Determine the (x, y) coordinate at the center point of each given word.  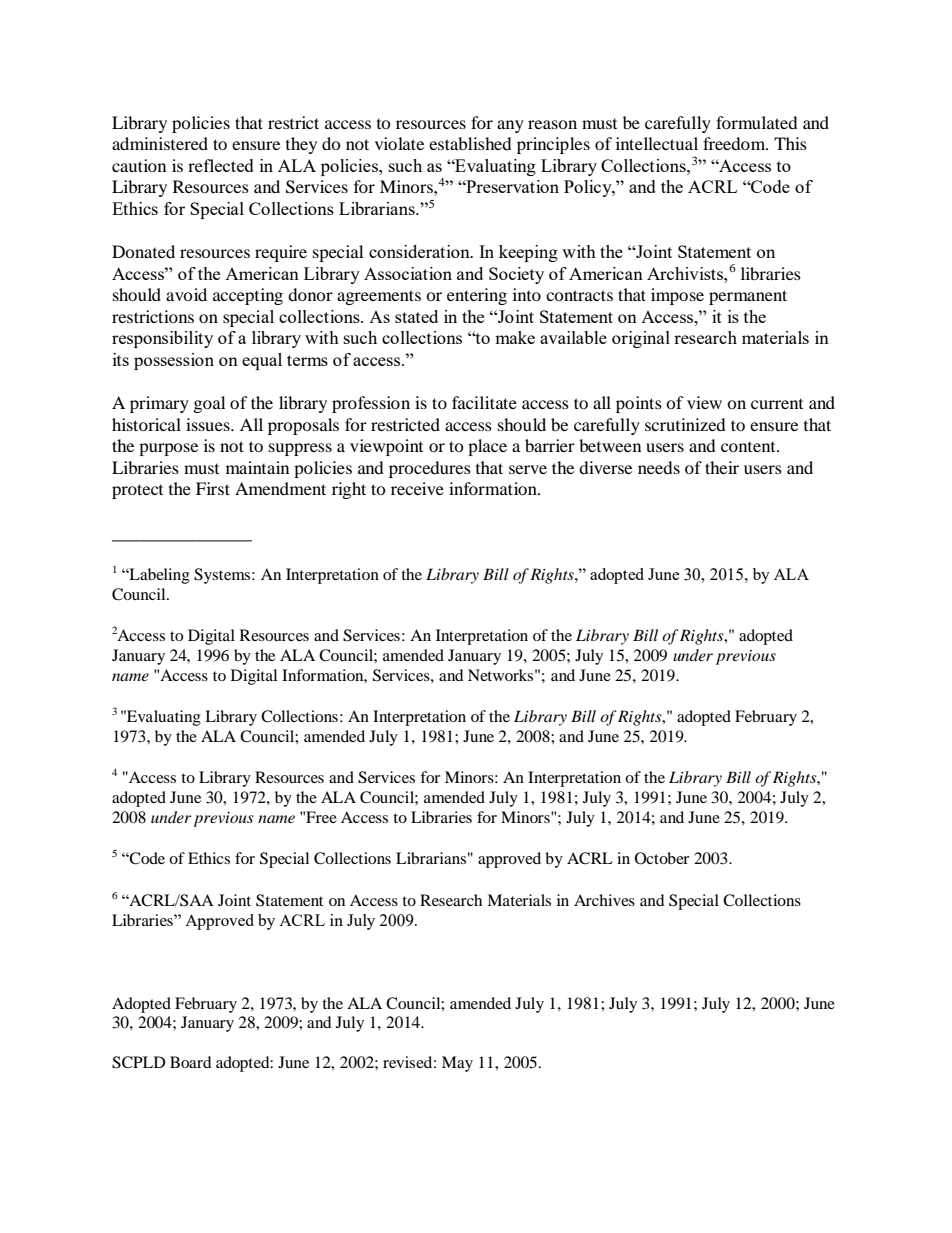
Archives (604, 900)
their (722, 467)
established (470, 143)
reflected (221, 165)
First (213, 488)
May (457, 1064)
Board (191, 1062)
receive (417, 488)
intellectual (657, 143)
